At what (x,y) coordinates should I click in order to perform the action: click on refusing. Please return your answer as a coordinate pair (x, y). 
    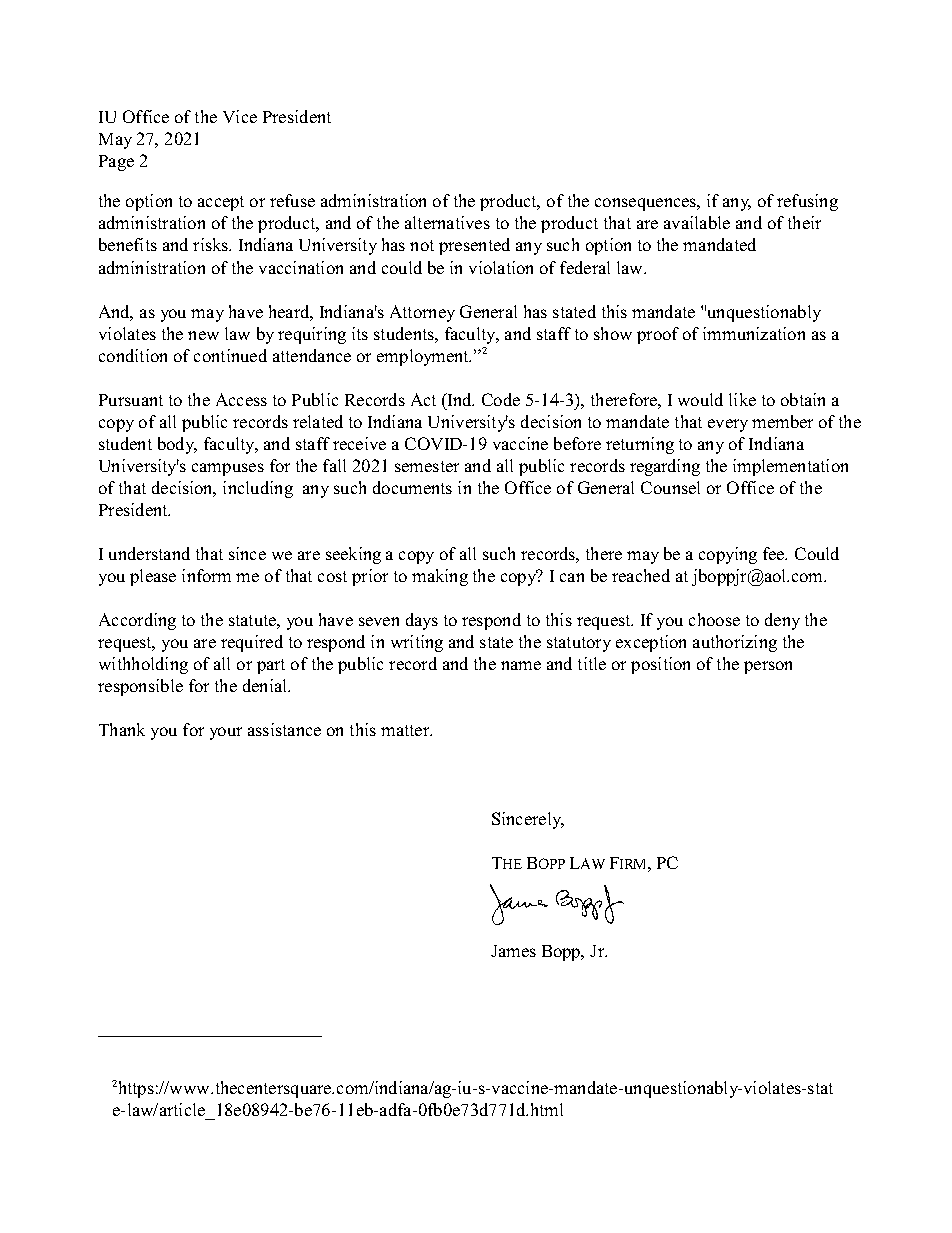
    Looking at the image, I should click on (807, 202).
